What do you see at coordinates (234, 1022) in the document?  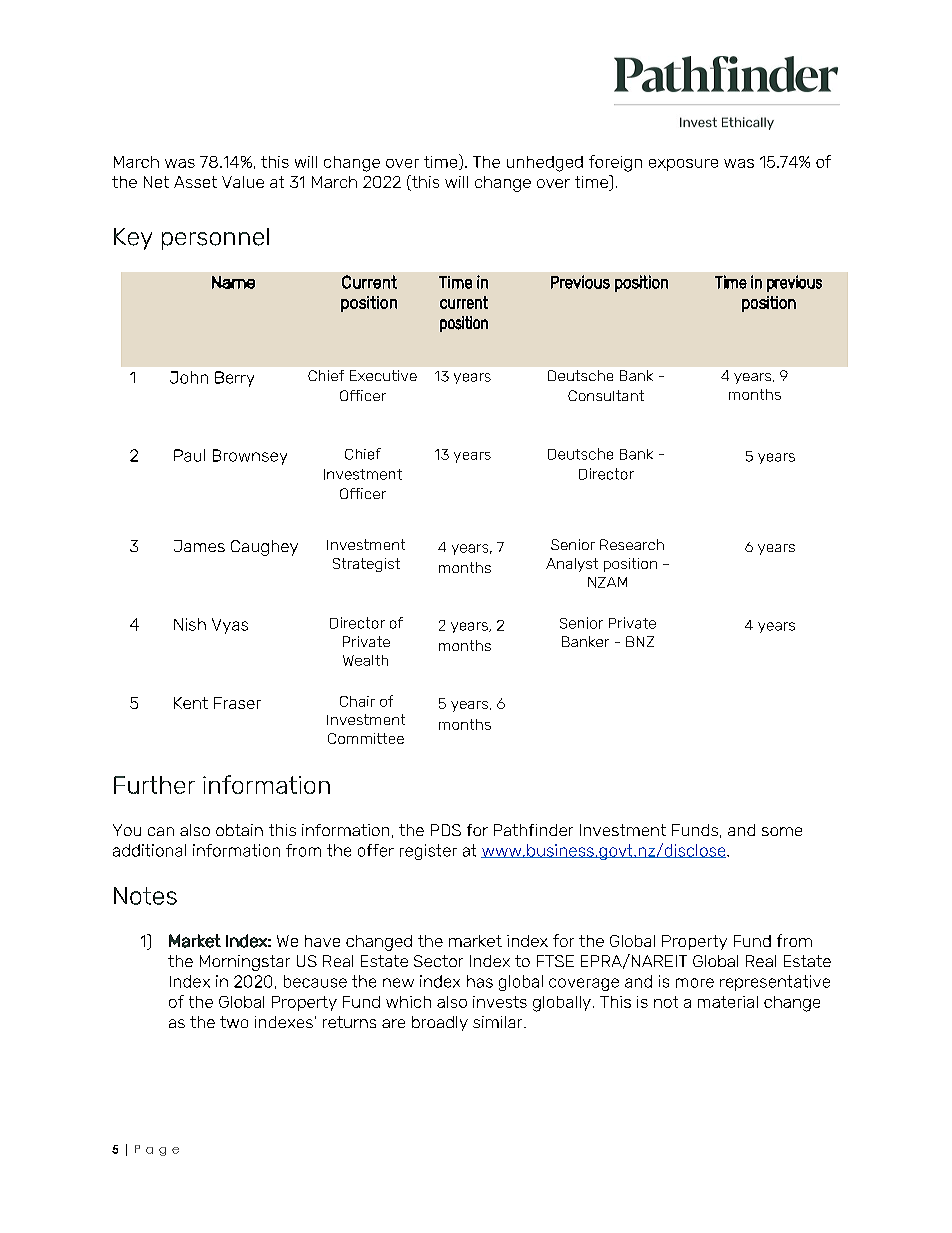 I see `two` at bounding box center [234, 1022].
